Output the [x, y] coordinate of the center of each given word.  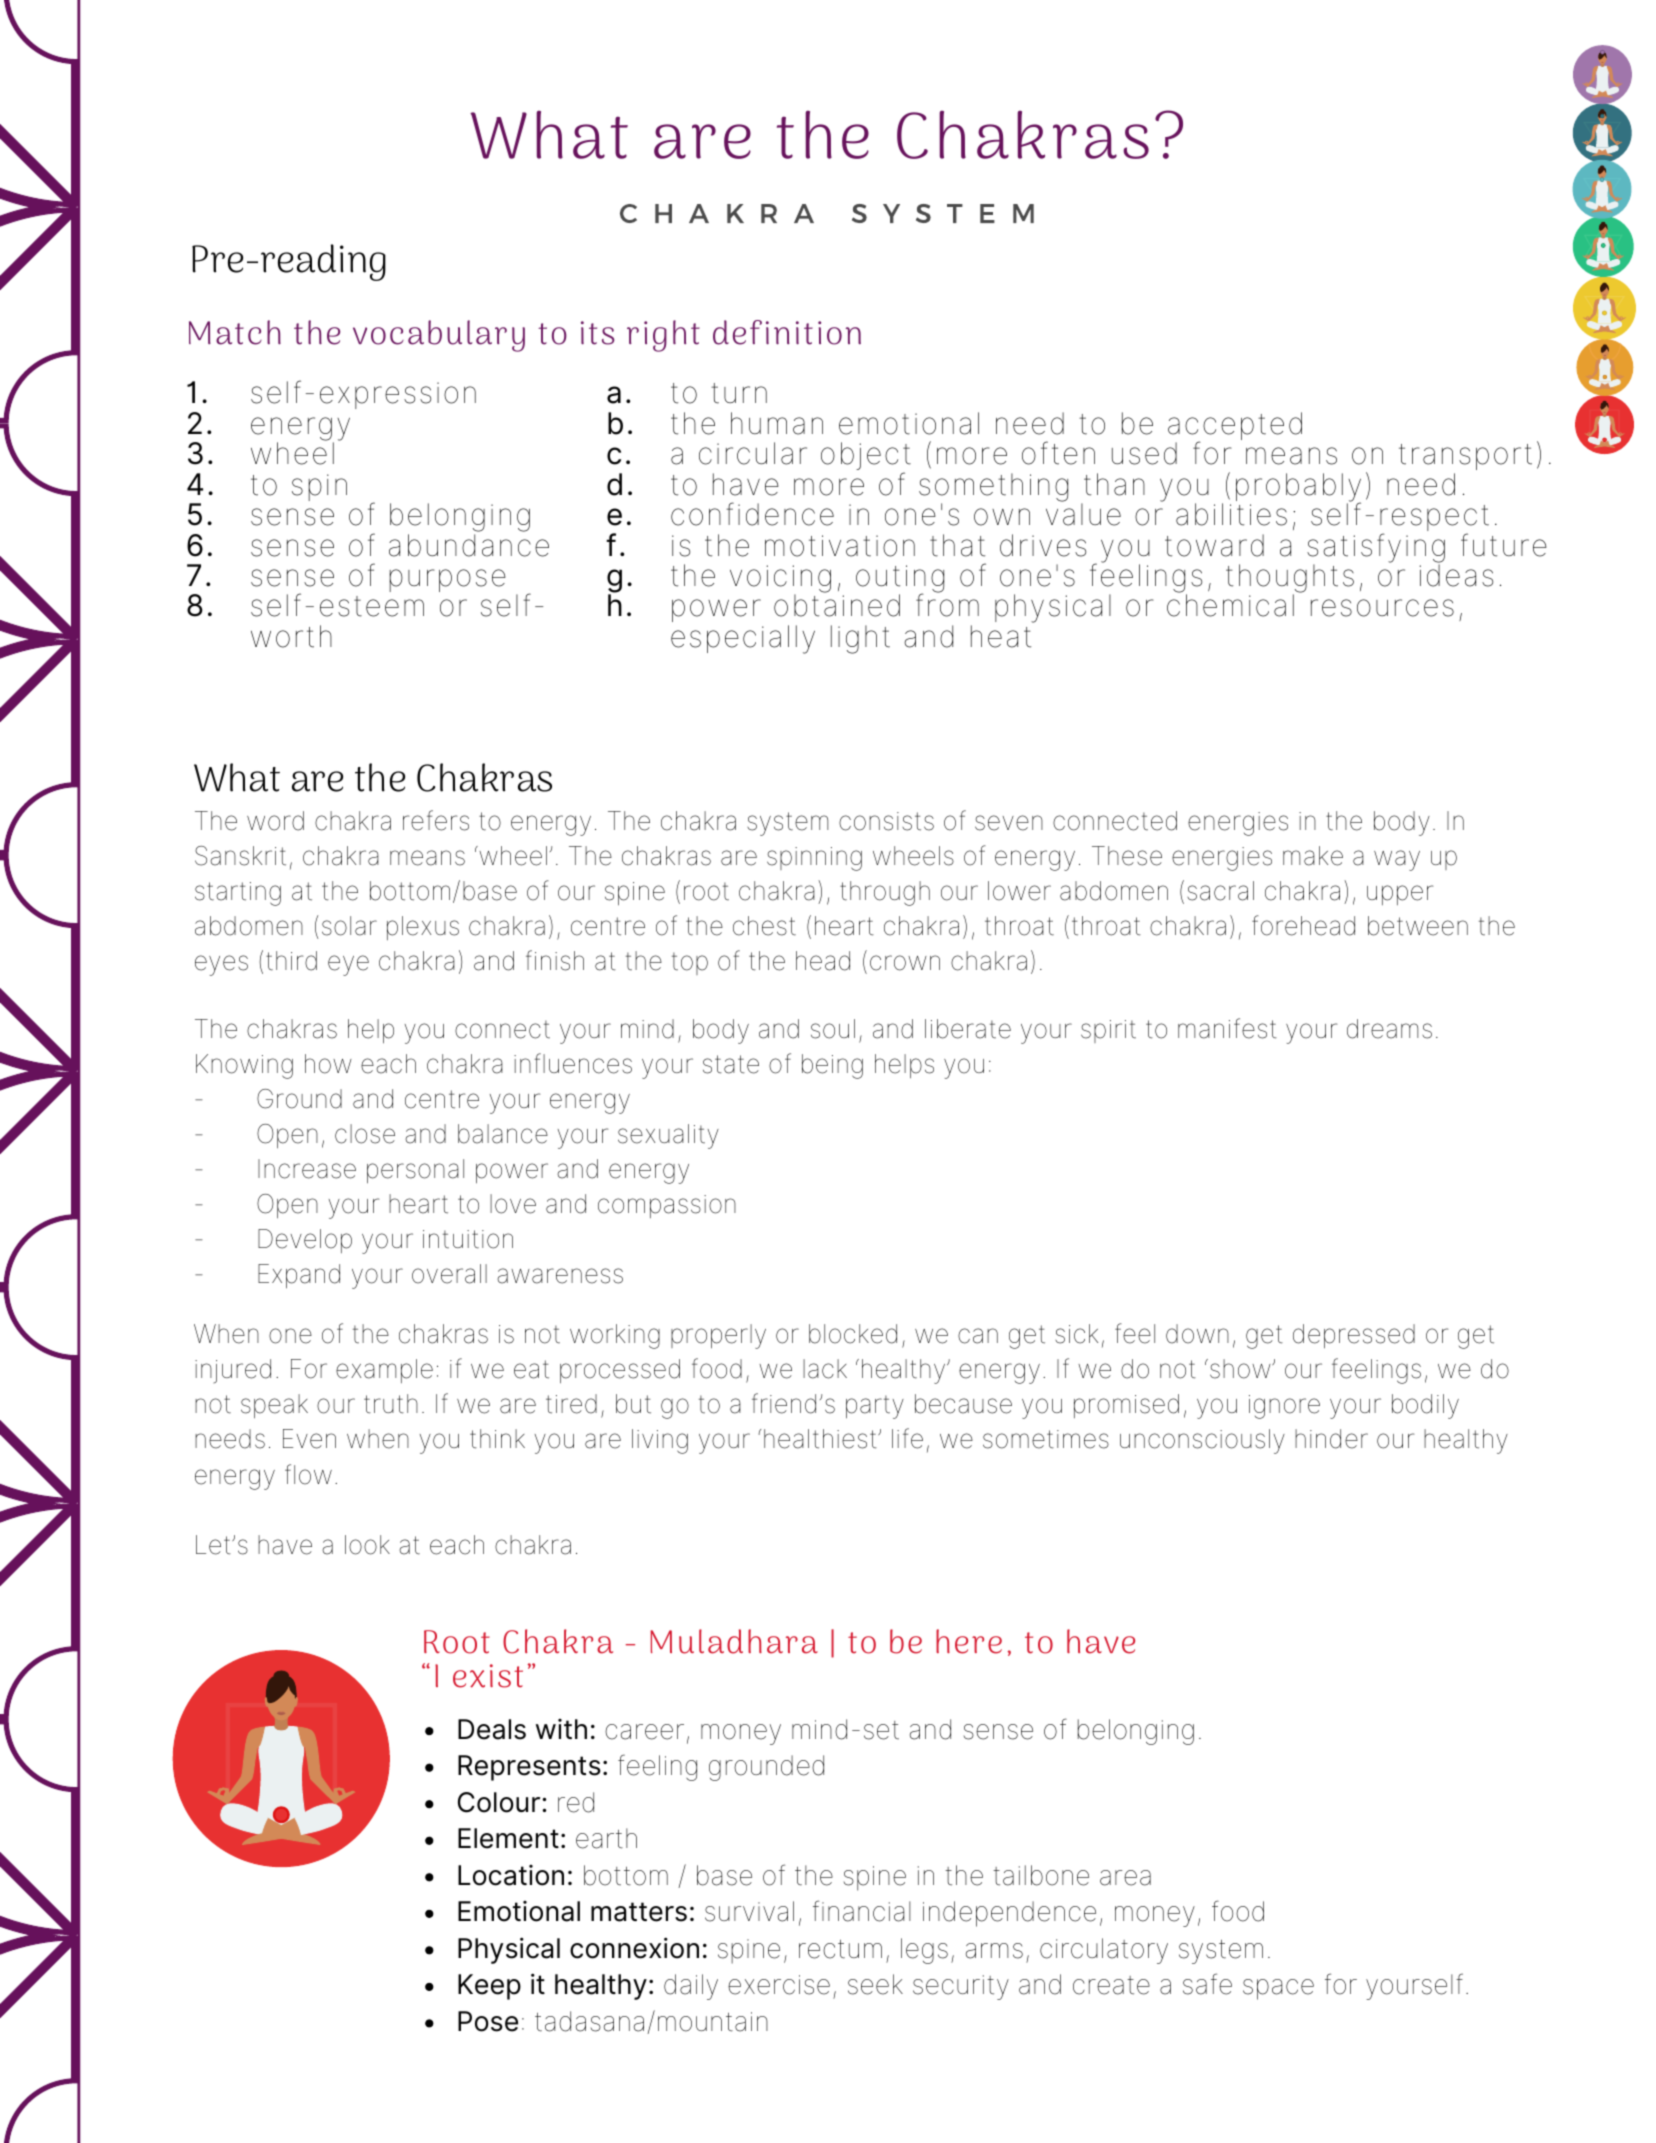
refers [436, 820]
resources [1382, 608]
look [367, 1545]
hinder [1331, 1439]
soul [833, 1029]
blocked [853, 1334]
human [777, 423]
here [969, 1641]
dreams [1389, 1029]
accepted [1235, 427]
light [860, 639]
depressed [1354, 1336]
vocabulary [439, 336]
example [384, 1371]
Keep [489, 1987]
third [291, 961]
